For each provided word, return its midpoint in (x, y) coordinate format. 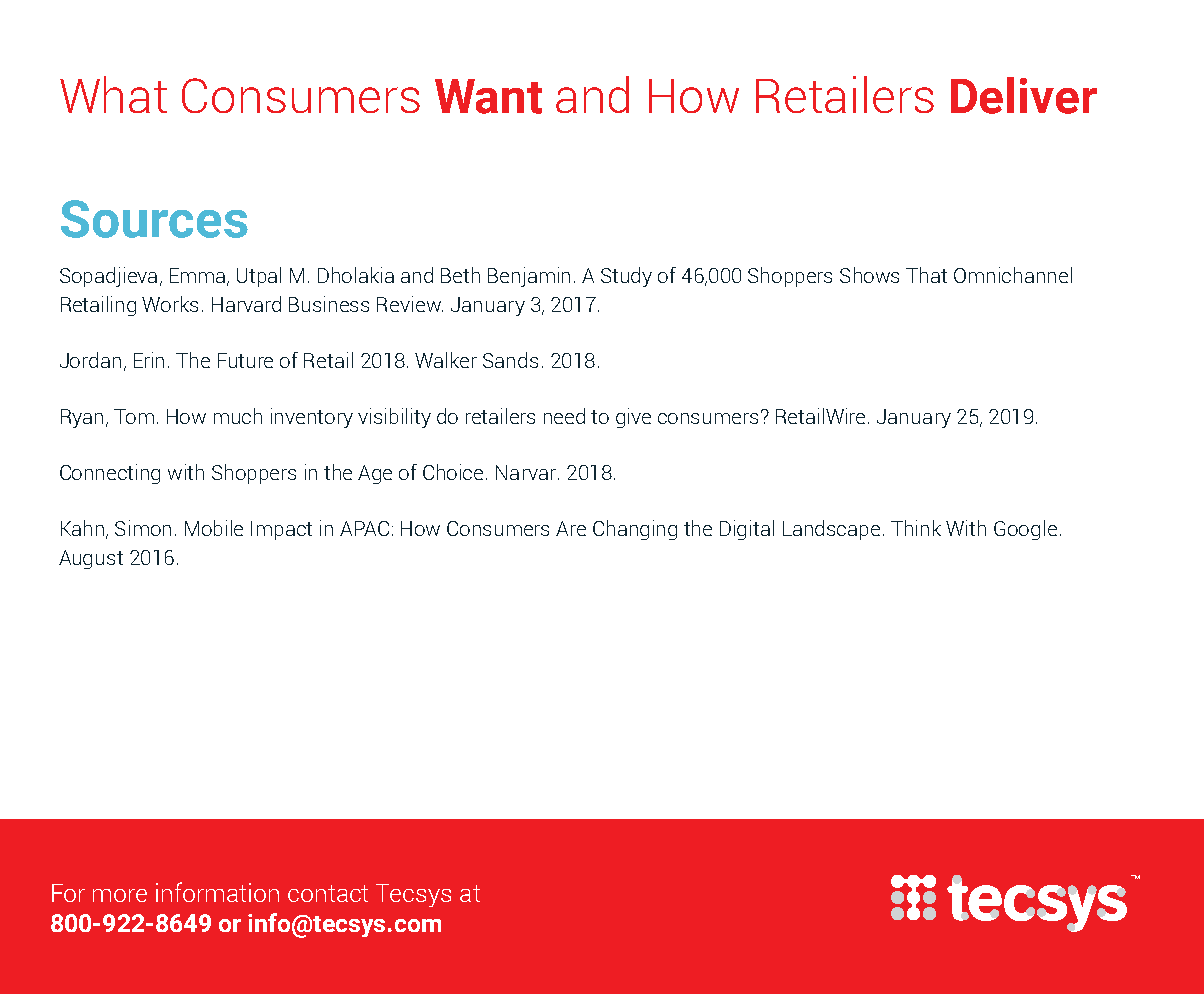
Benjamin (529, 277)
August (91, 559)
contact (328, 893)
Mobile (214, 528)
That (926, 275)
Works (170, 304)
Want (488, 96)
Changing (635, 530)
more (120, 895)
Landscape (831, 530)
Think (916, 528)
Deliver (1024, 95)
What (113, 94)
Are (571, 528)
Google (1025, 530)
